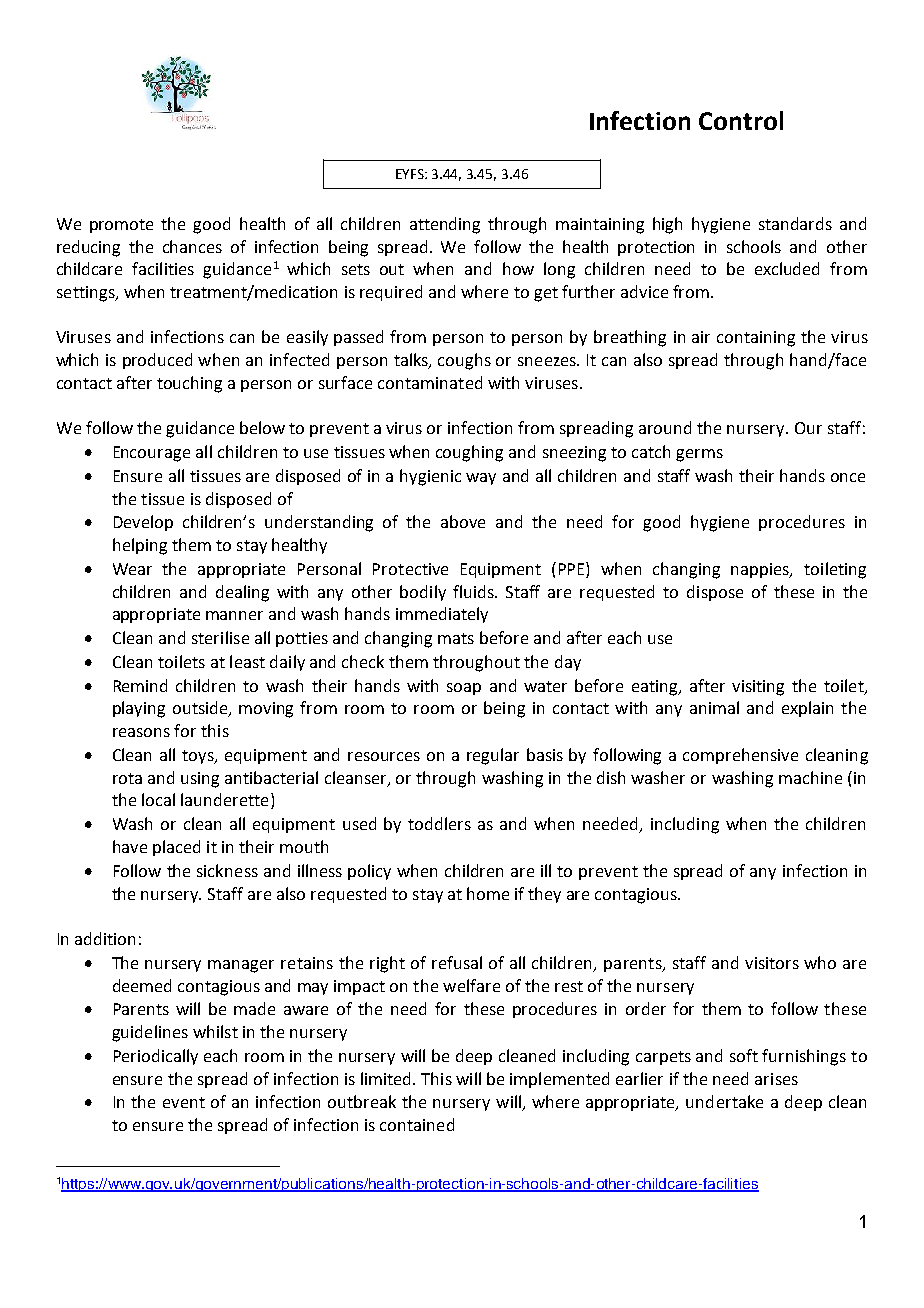 The width and height of the document is (924, 1308). I want to click on regular, so click(493, 756).
